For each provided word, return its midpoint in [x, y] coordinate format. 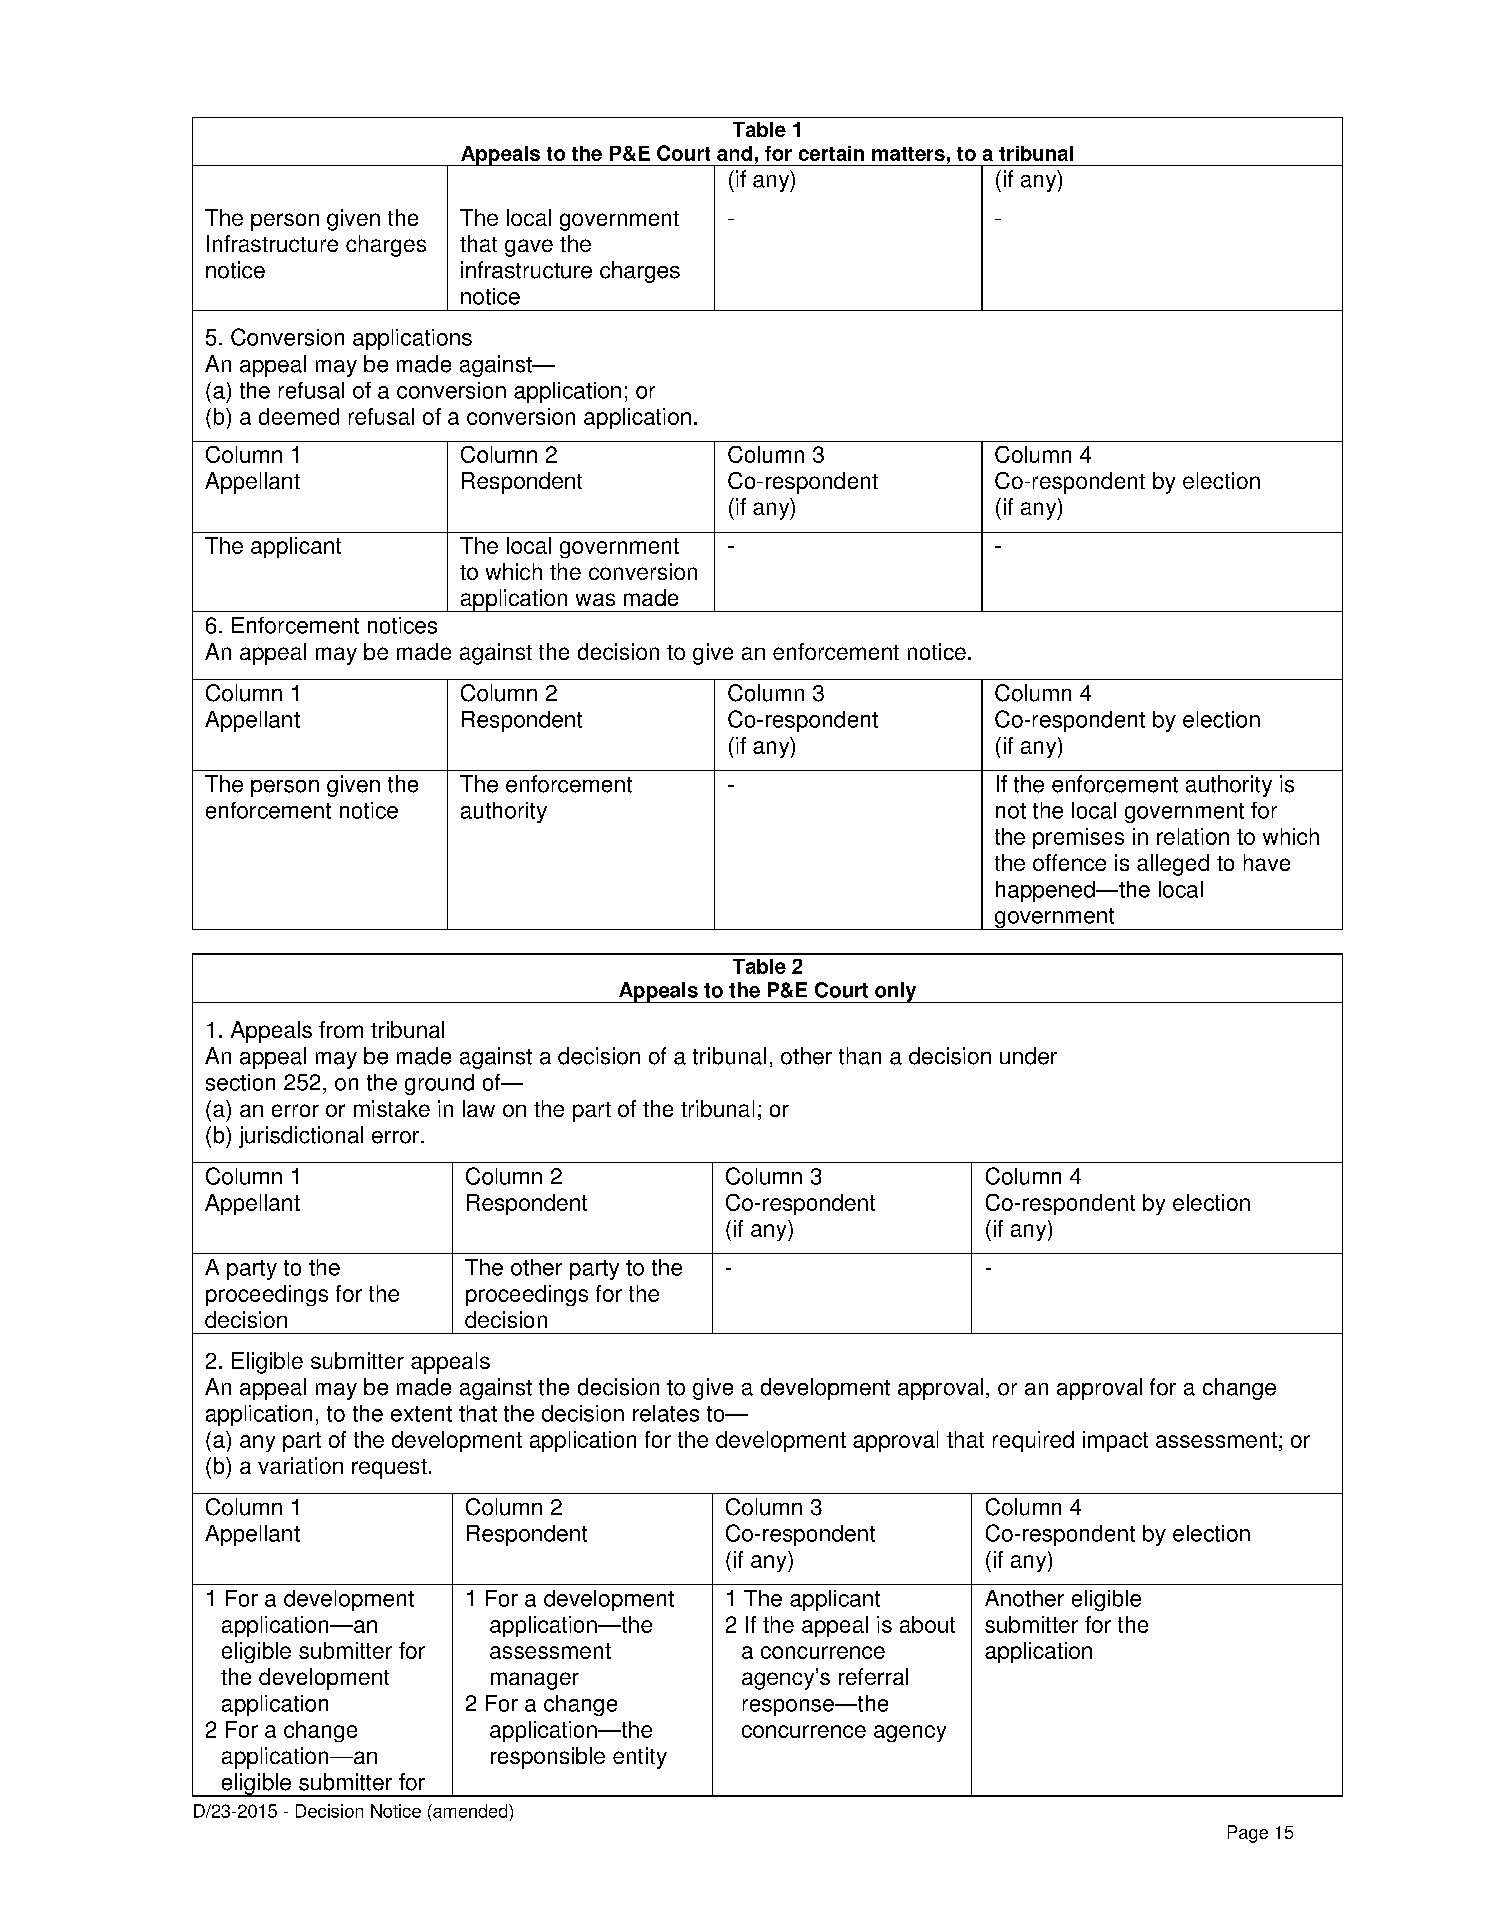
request [389, 1469]
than [860, 1056]
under [1028, 1056]
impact [1115, 1441]
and [734, 153]
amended [470, 1811]
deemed [299, 416]
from [341, 1029]
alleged [1173, 865]
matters [908, 154]
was [595, 599]
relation [1193, 836]
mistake [392, 1108]
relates [666, 1413]
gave [529, 248]
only [896, 992]
